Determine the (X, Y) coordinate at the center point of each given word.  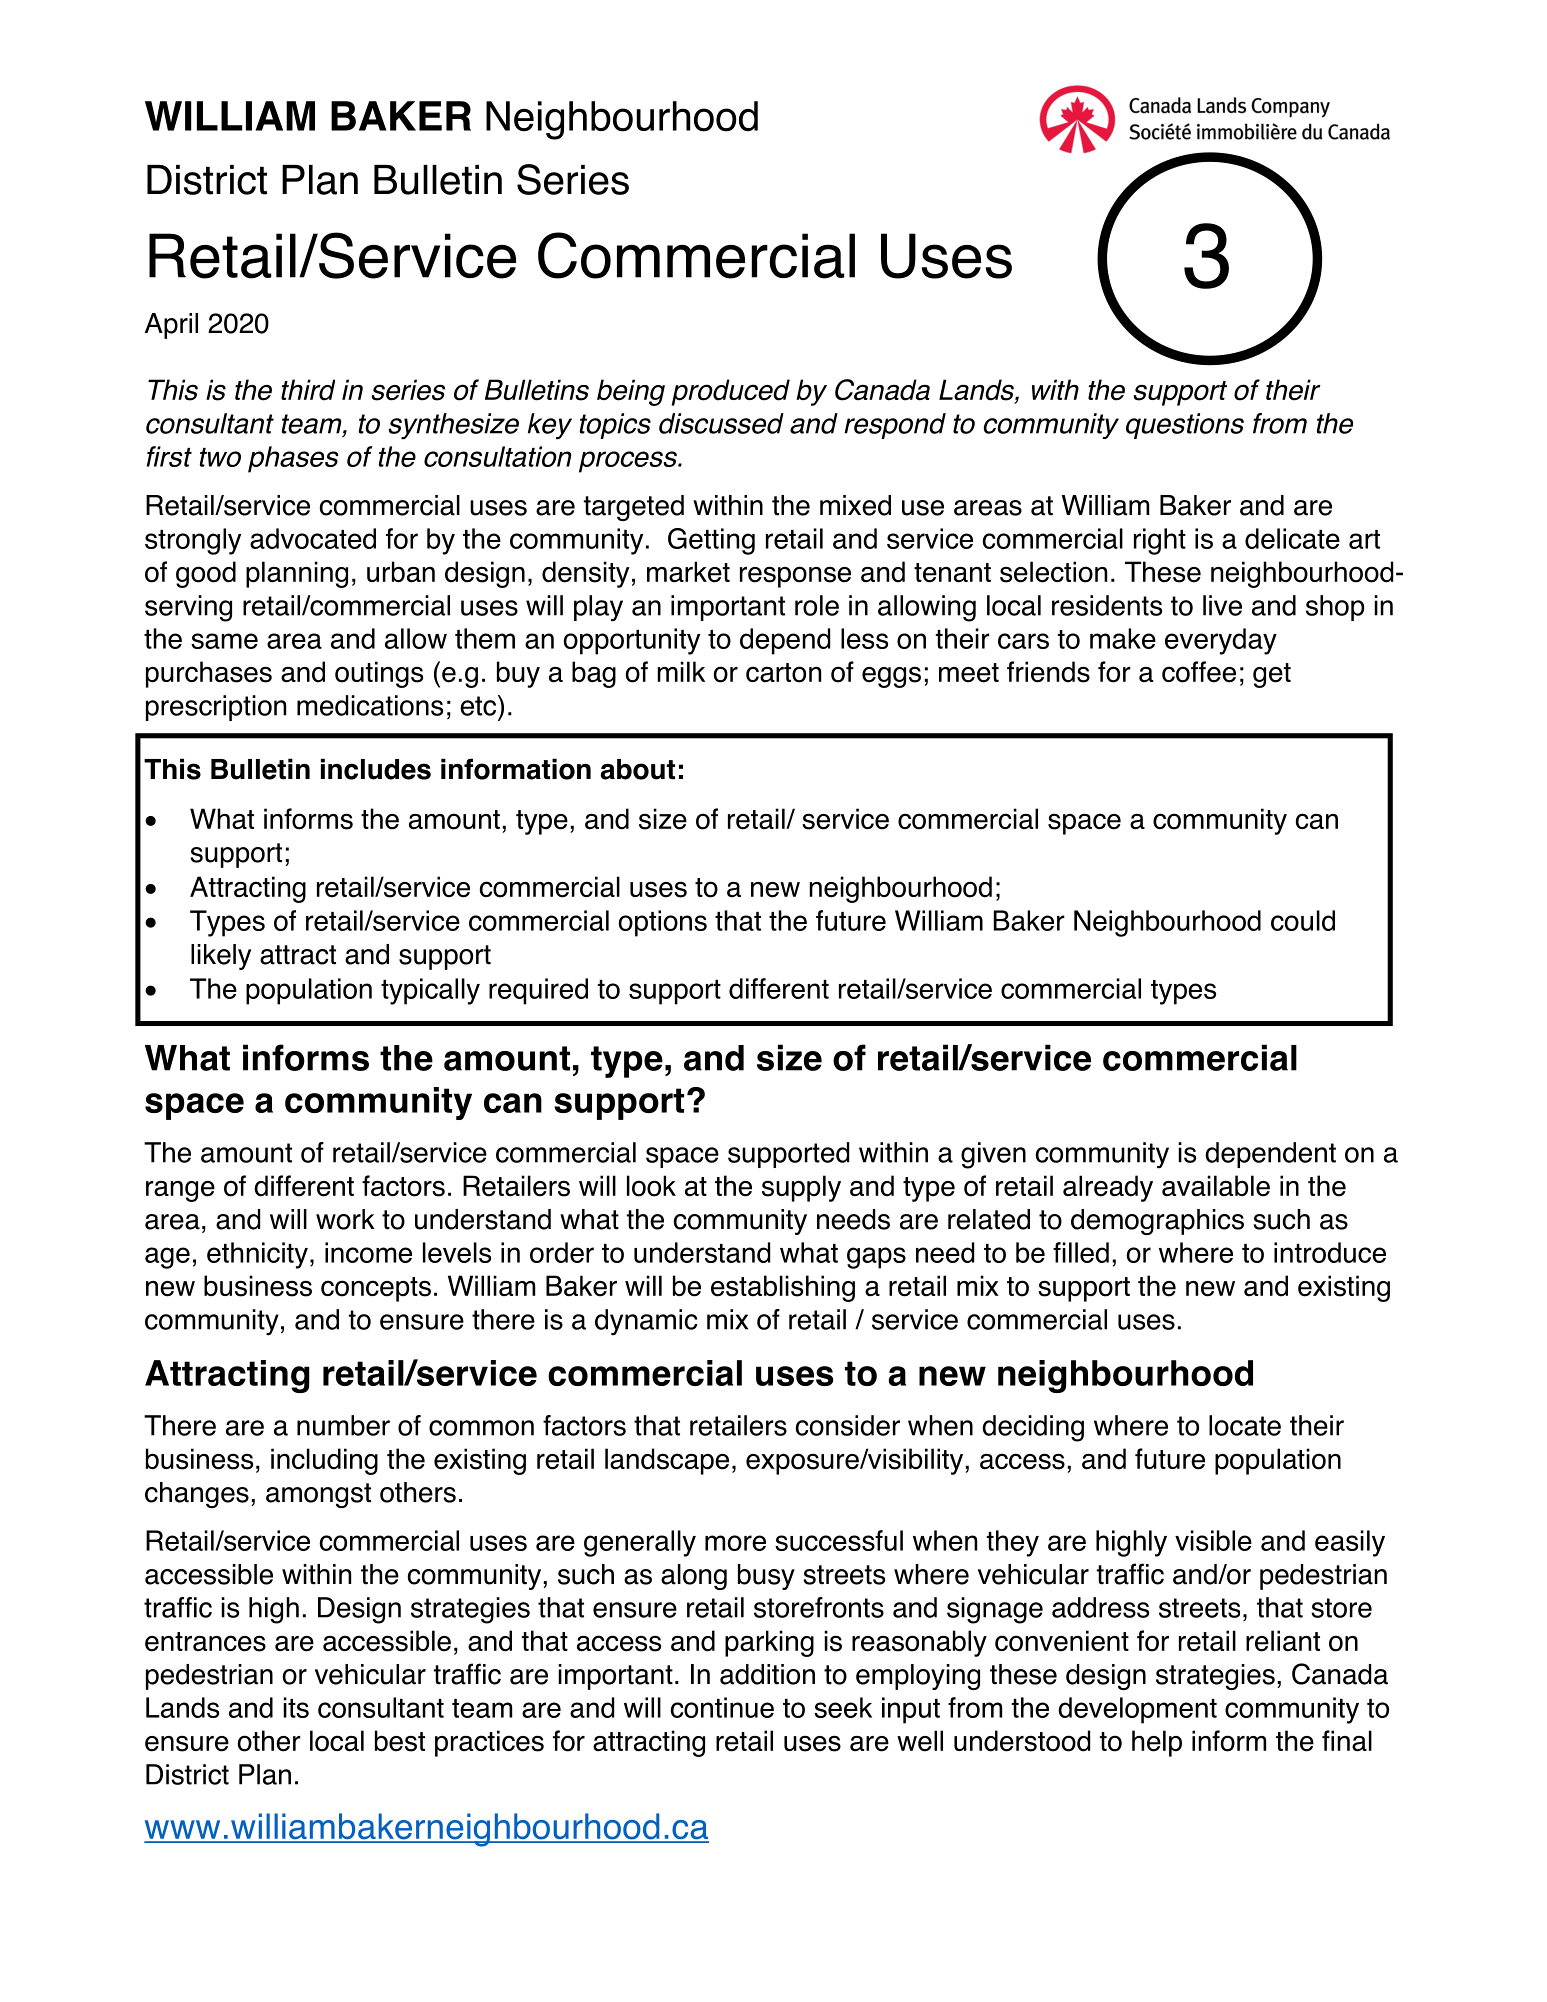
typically (430, 991)
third (308, 390)
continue (722, 1707)
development (1137, 1710)
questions (1185, 426)
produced (731, 392)
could (1303, 920)
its (296, 1707)
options (663, 923)
